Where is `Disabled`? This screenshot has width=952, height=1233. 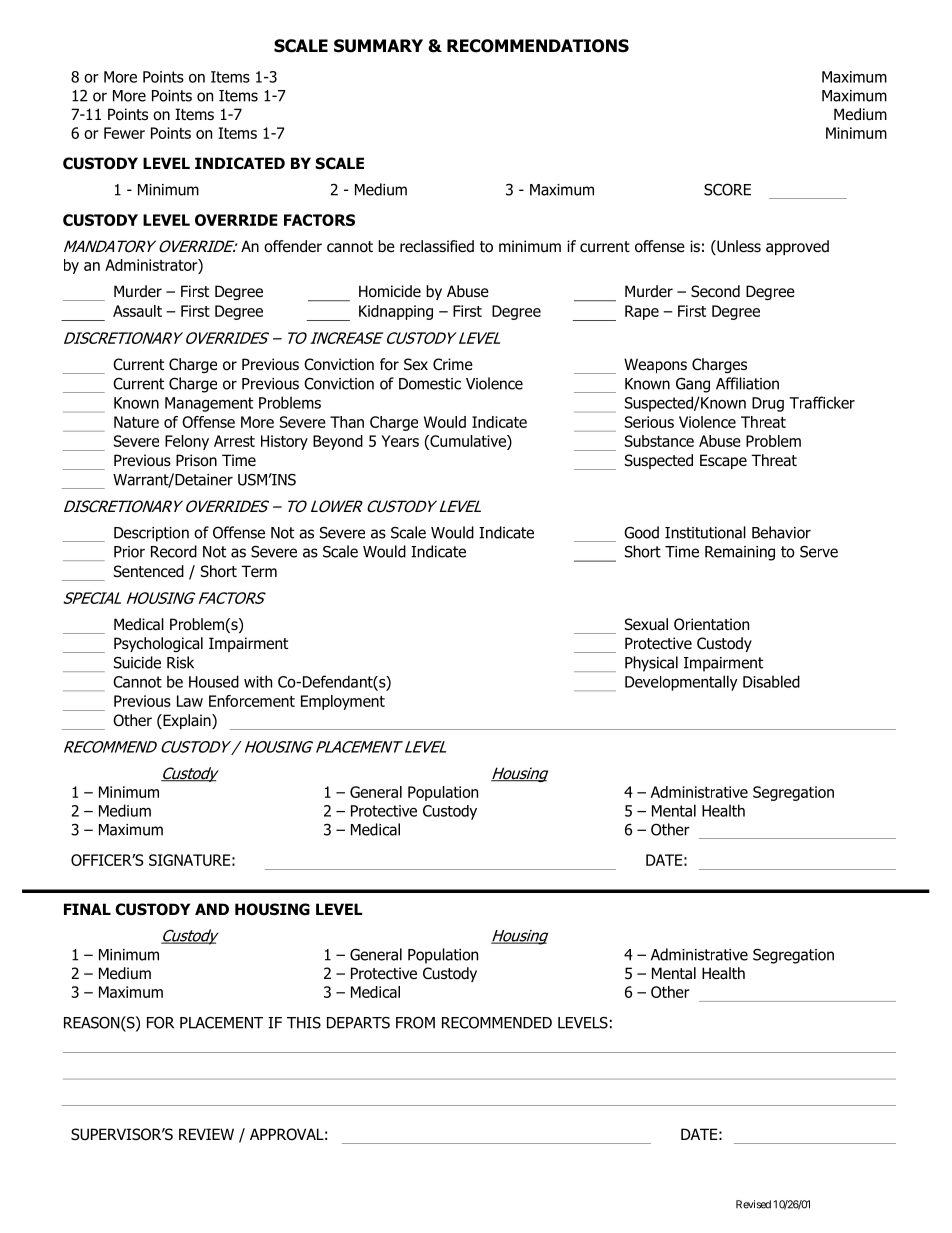
Disabled is located at coordinates (771, 681).
